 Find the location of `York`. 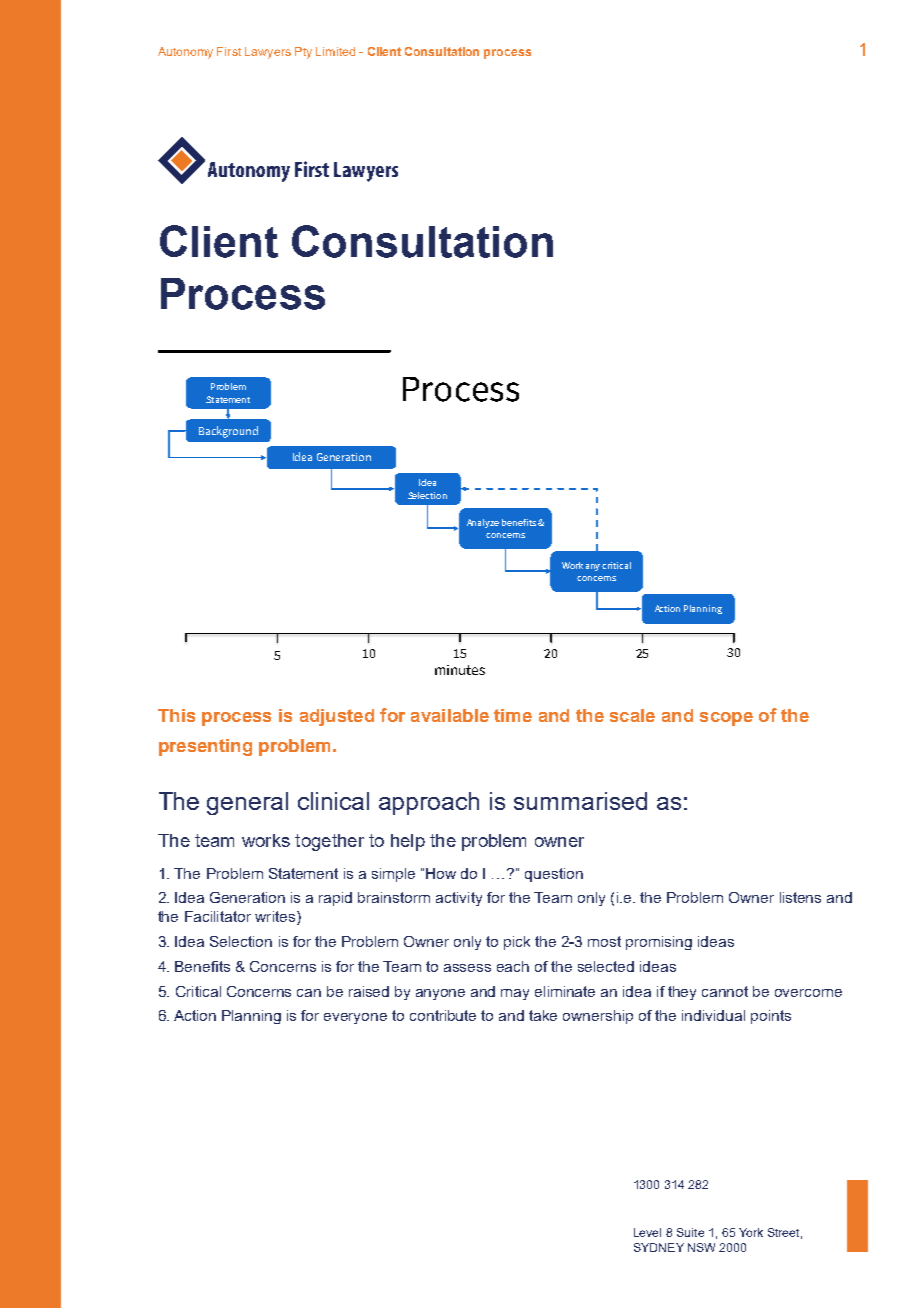

York is located at coordinates (751, 1232).
